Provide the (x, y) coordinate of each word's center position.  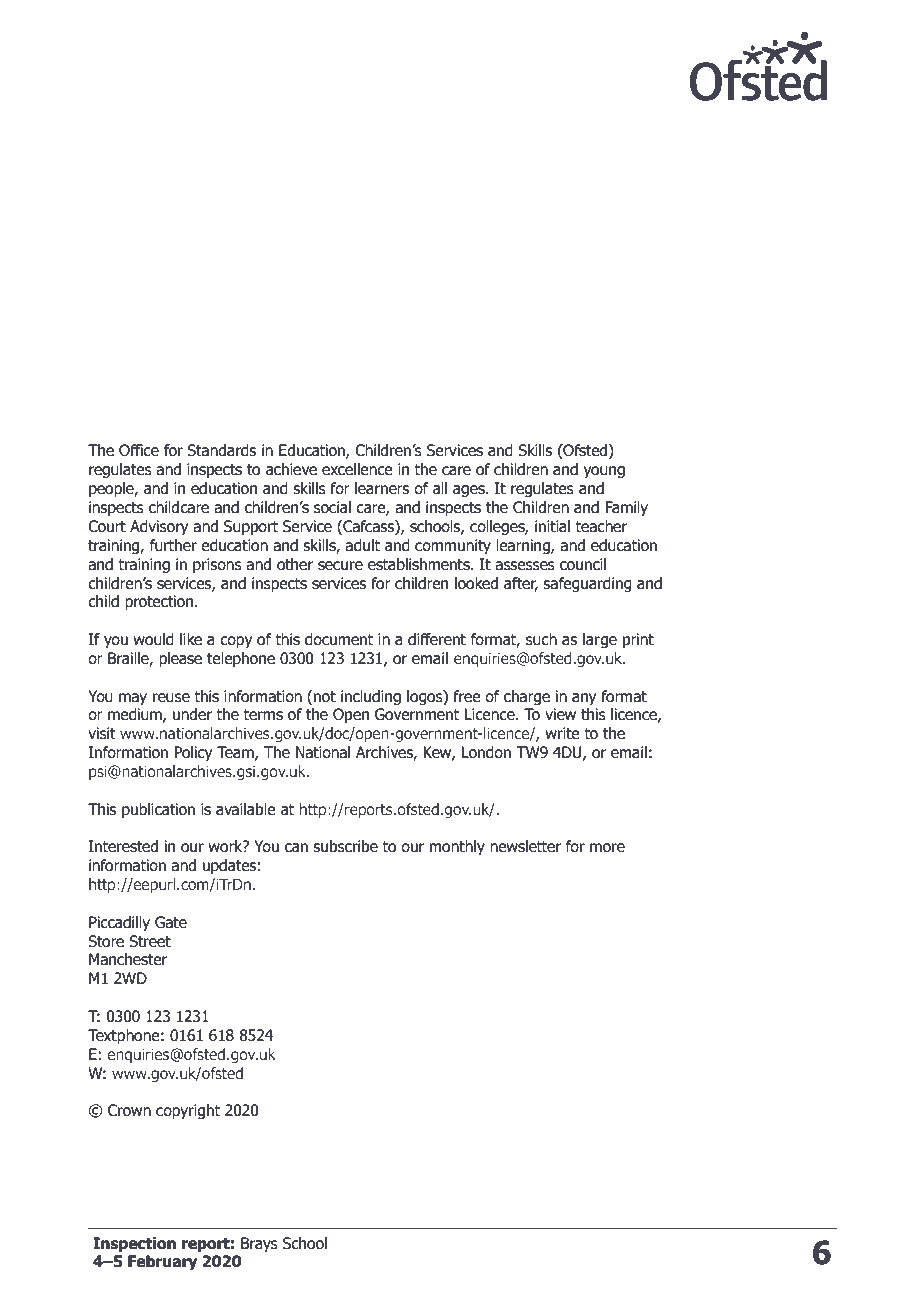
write (562, 733)
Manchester (128, 959)
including (371, 697)
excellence (357, 469)
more (607, 848)
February (162, 1262)
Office (139, 450)
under (192, 714)
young (604, 472)
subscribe (345, 846)
